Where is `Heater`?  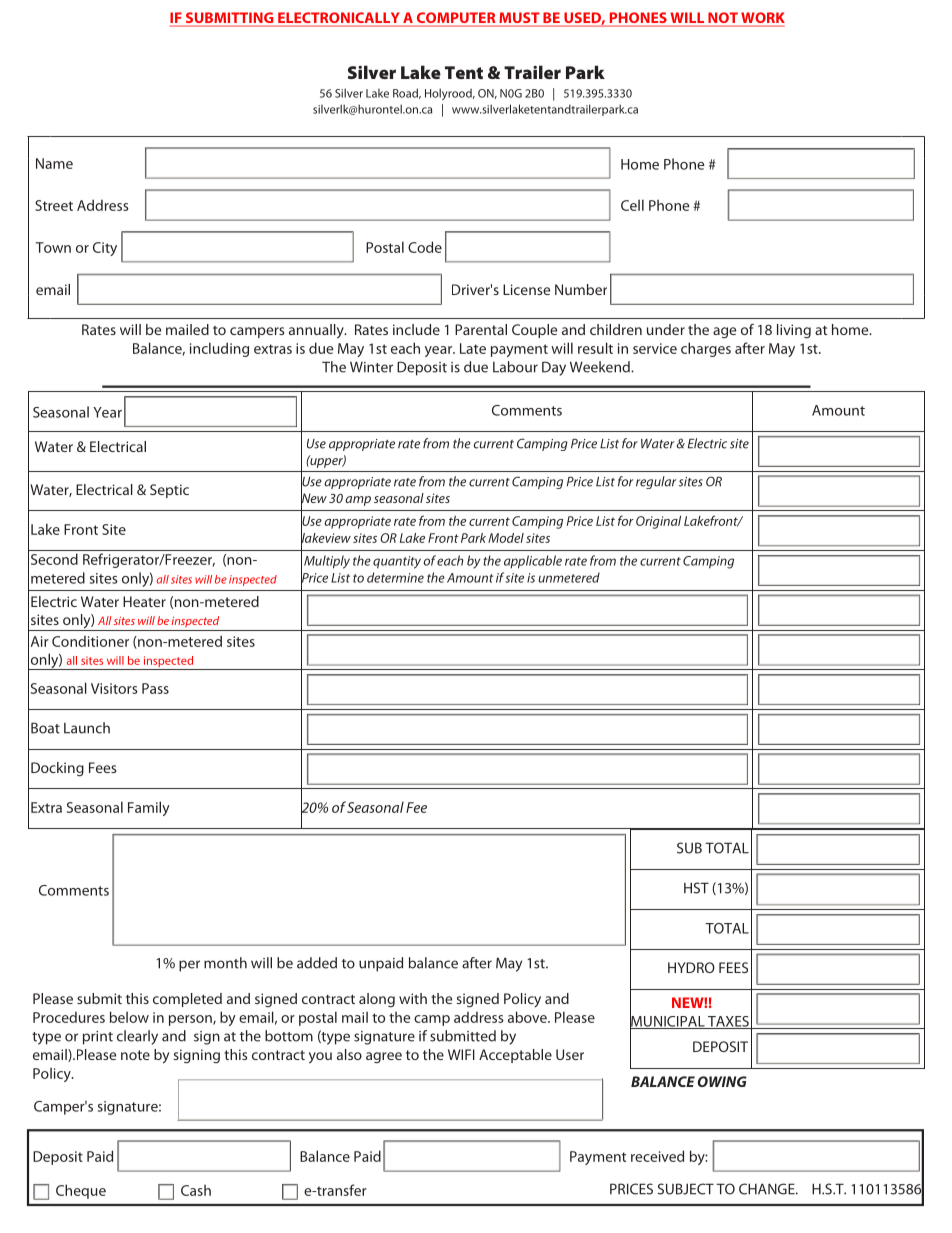
Heater is located at coordinates (144, 601).
